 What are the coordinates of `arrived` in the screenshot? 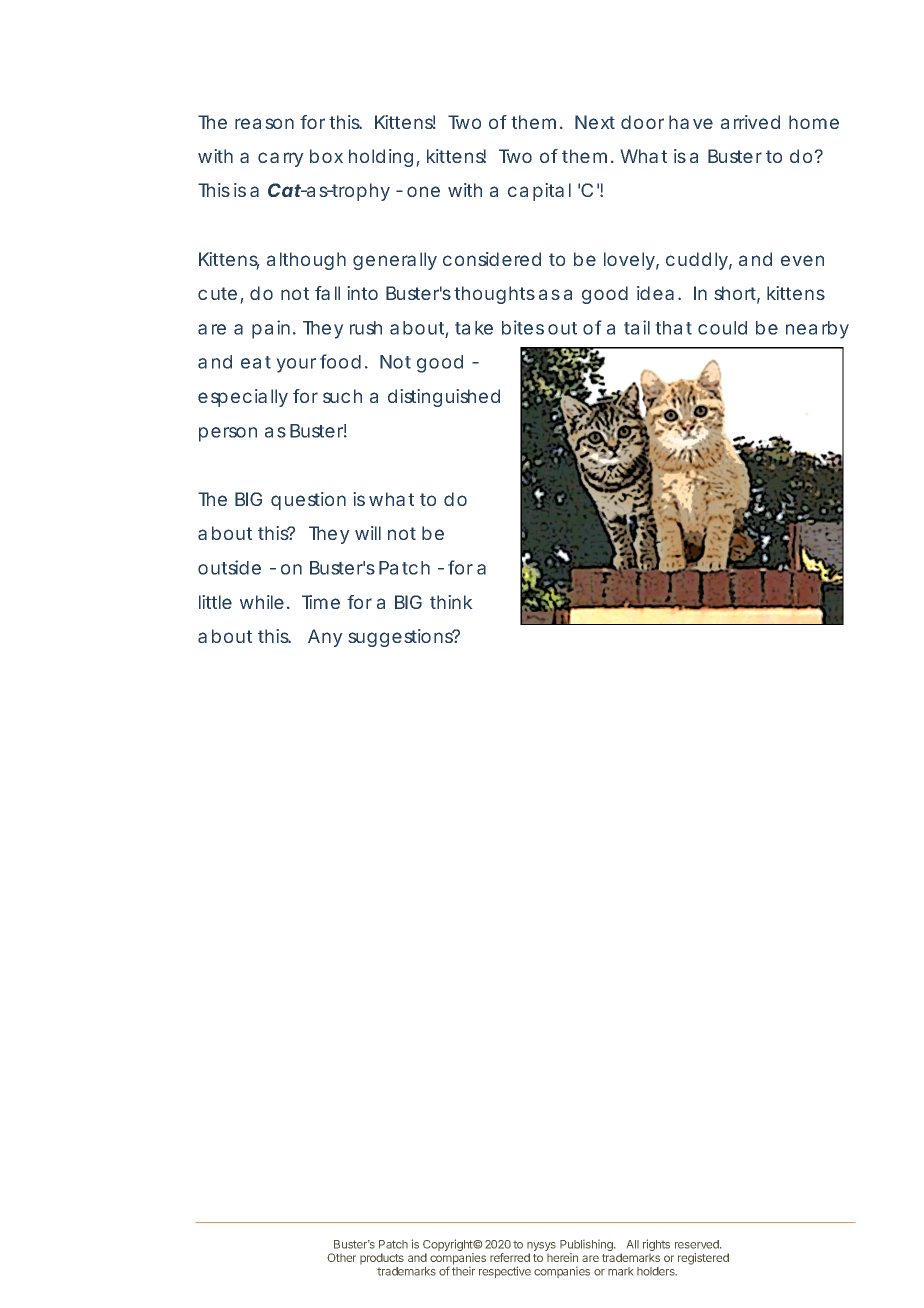 It's located at (750, 122).
